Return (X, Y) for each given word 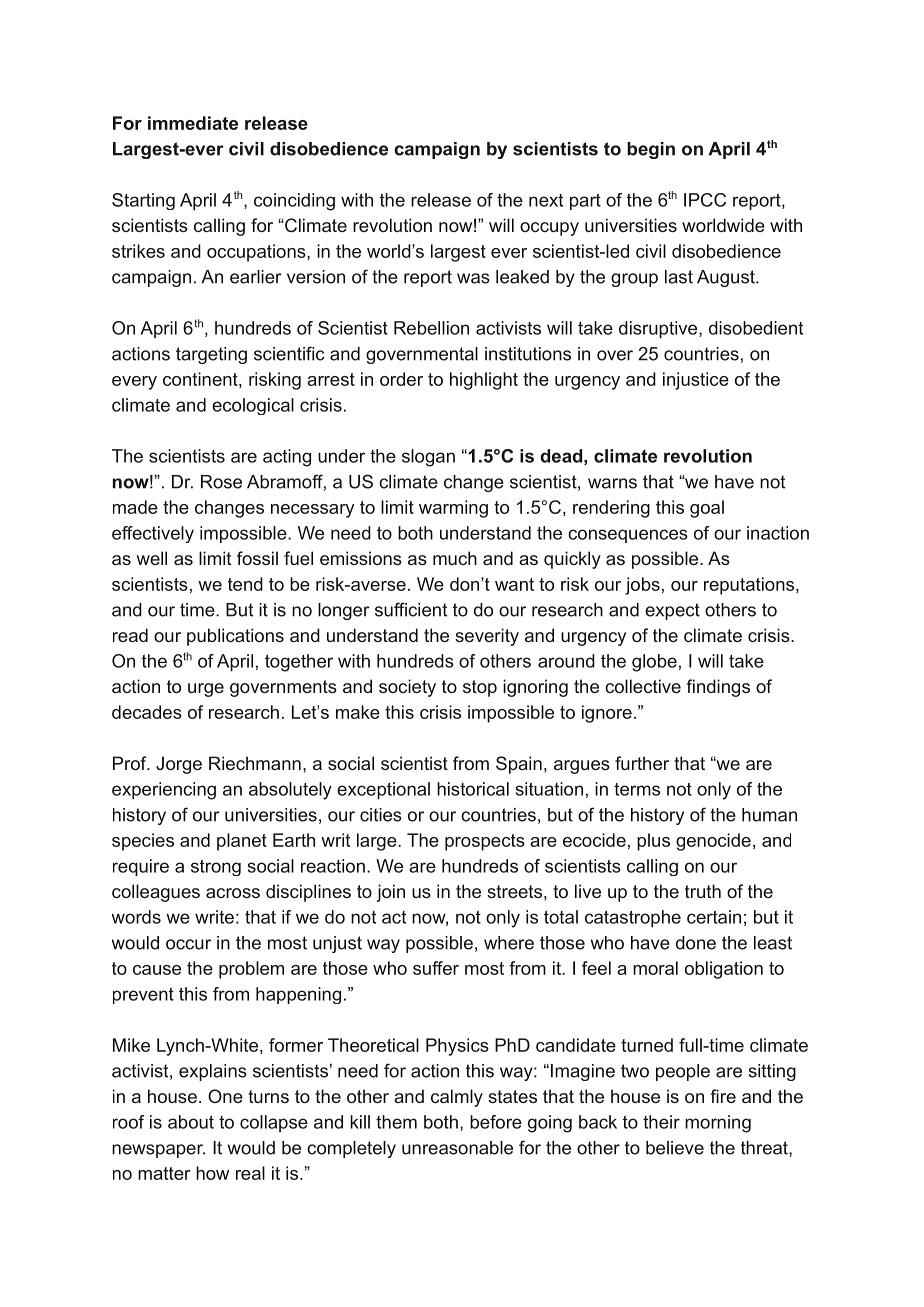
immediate (193, 123)
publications (235, 637)
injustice (696, 381)
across (233, 893)
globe (654, 663)
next (546, 200)
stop (480, 688)
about (191, 1122)
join (390, 893)
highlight (484, 381)
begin (651, 150)
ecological (253, 406)
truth (703, 891)
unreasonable (457, 1148)
